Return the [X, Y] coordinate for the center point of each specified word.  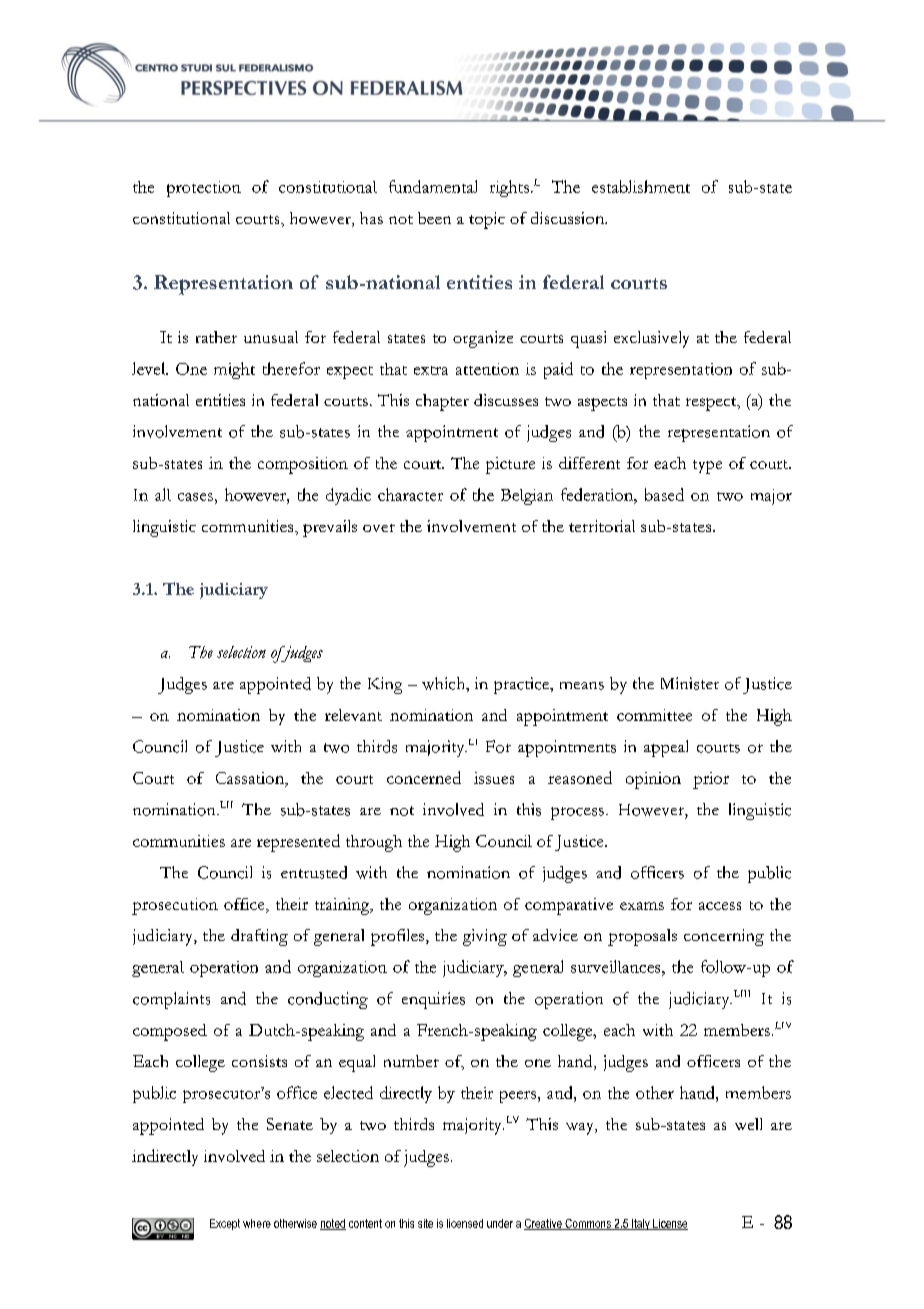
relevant [353, 715]
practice [523, 685]
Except [225, 1224]
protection [204, 189]
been [434, 218]
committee [654, 715]
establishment [641, 186]
